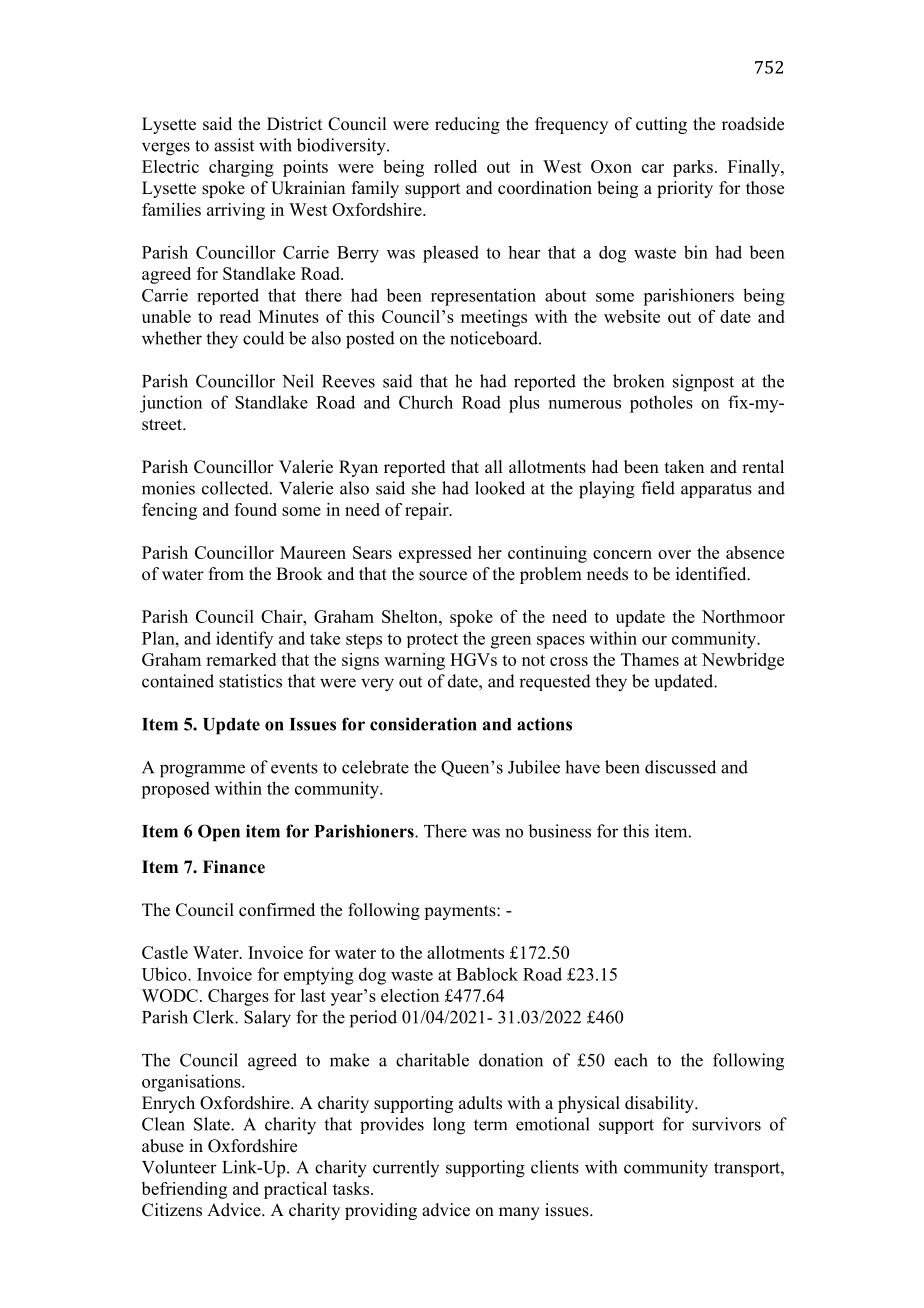 Image resolution: width=924 pixels, height=1308 pixels. What do you see at coordinates (693, 168) in the screenshot?
I see `parks` at bounding box center [693, 168].
